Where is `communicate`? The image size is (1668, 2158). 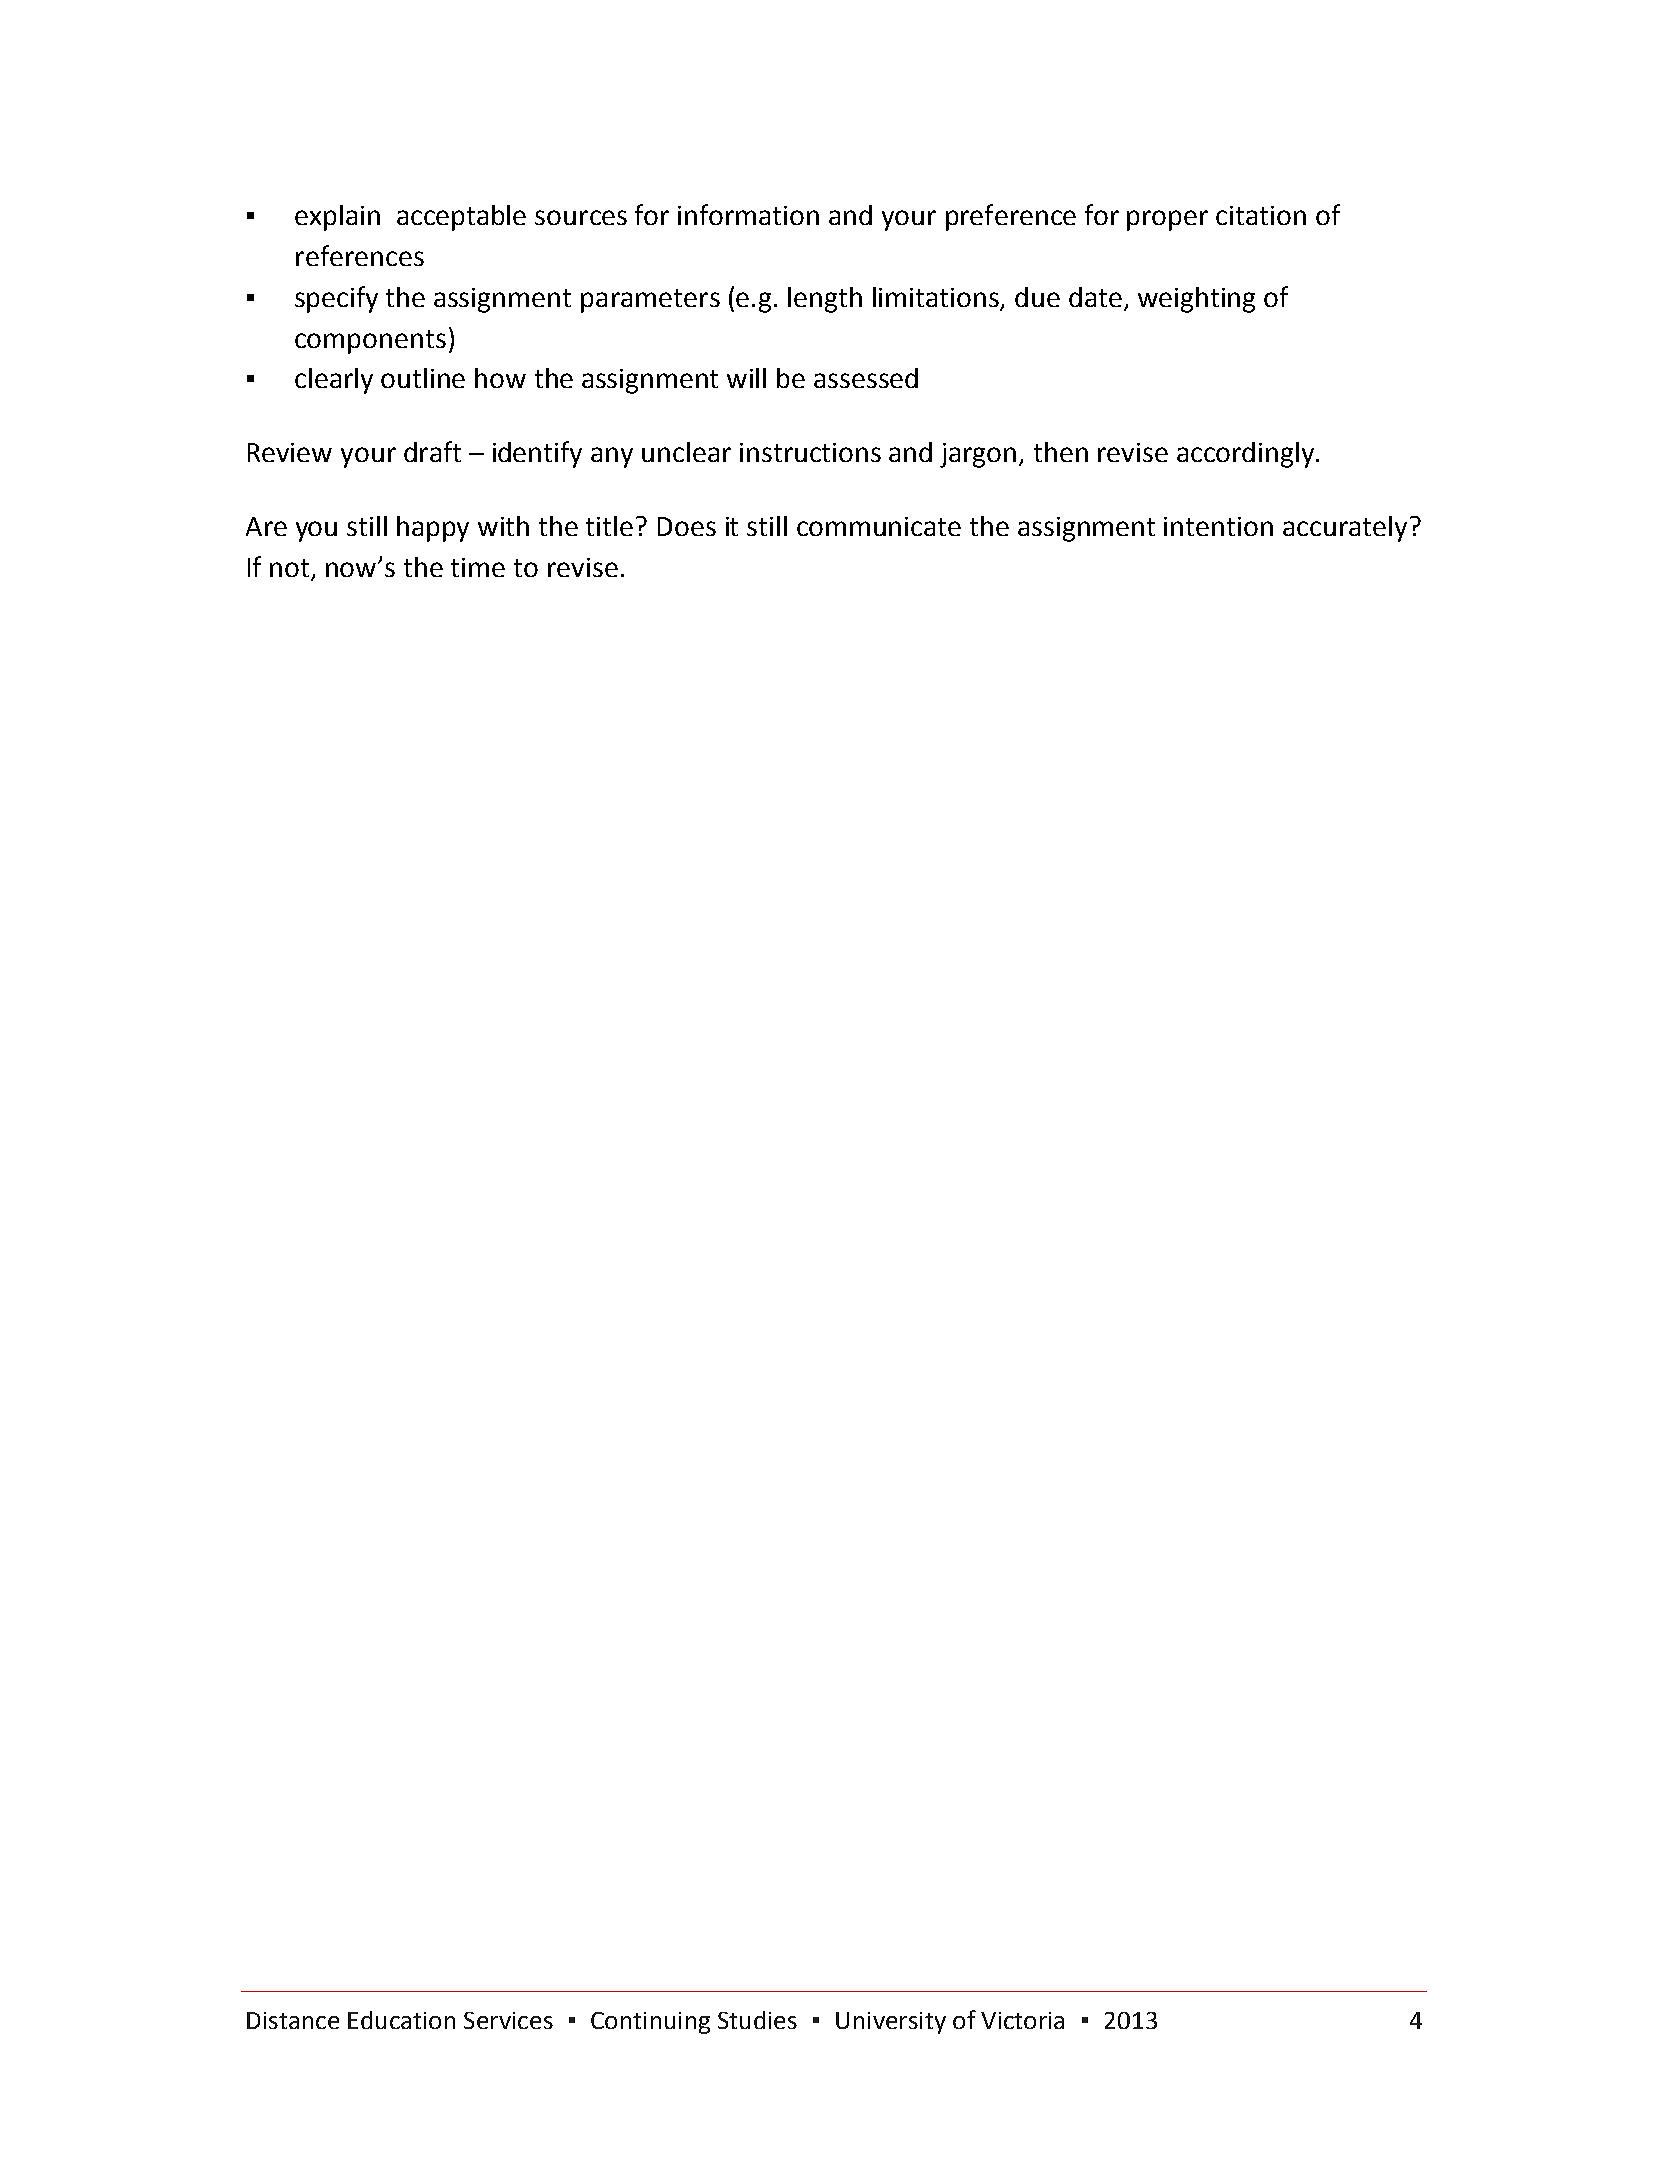 communicate is located at coordinates (879, 526).
